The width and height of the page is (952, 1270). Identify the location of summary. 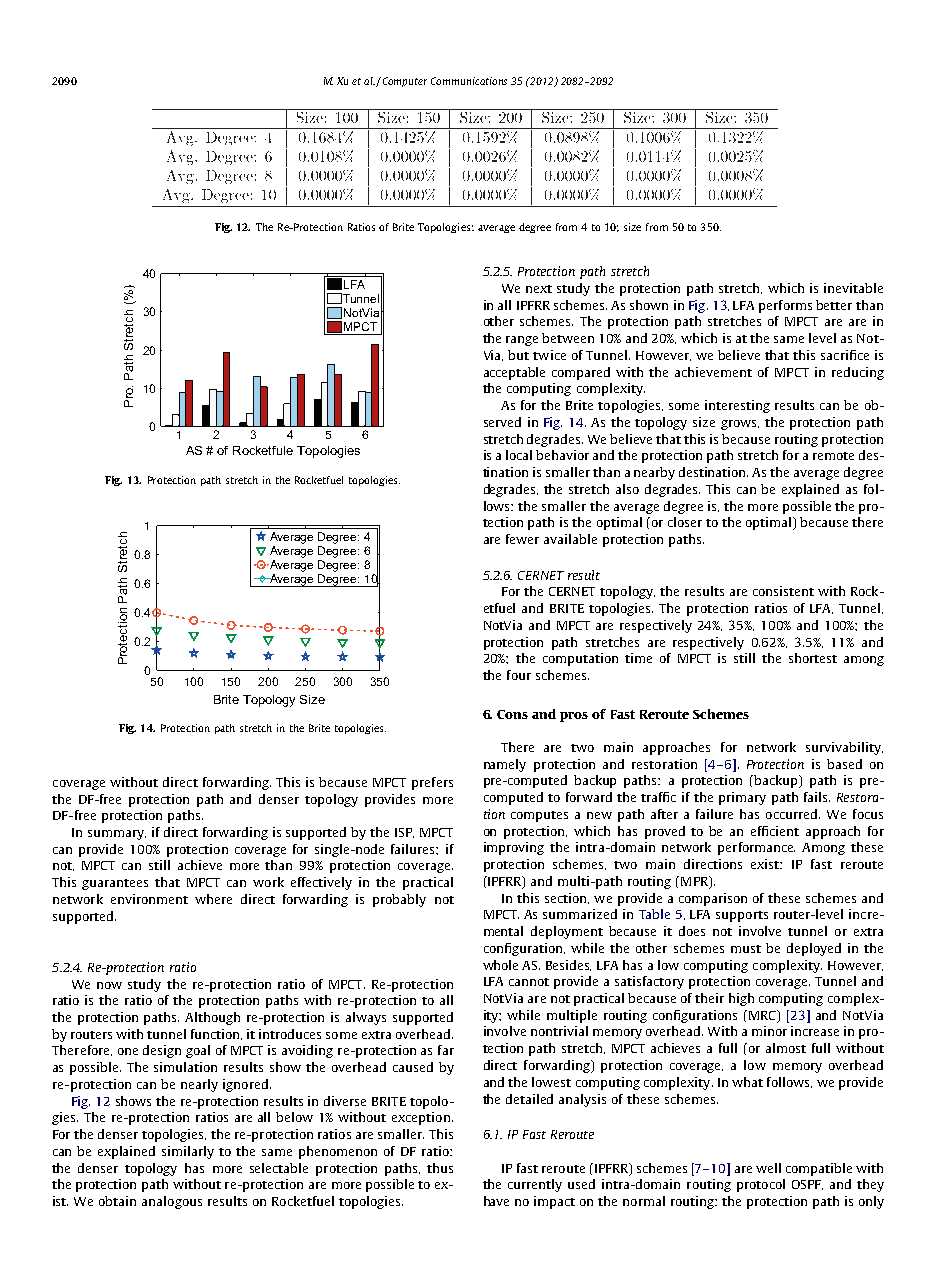
(117, 835).
